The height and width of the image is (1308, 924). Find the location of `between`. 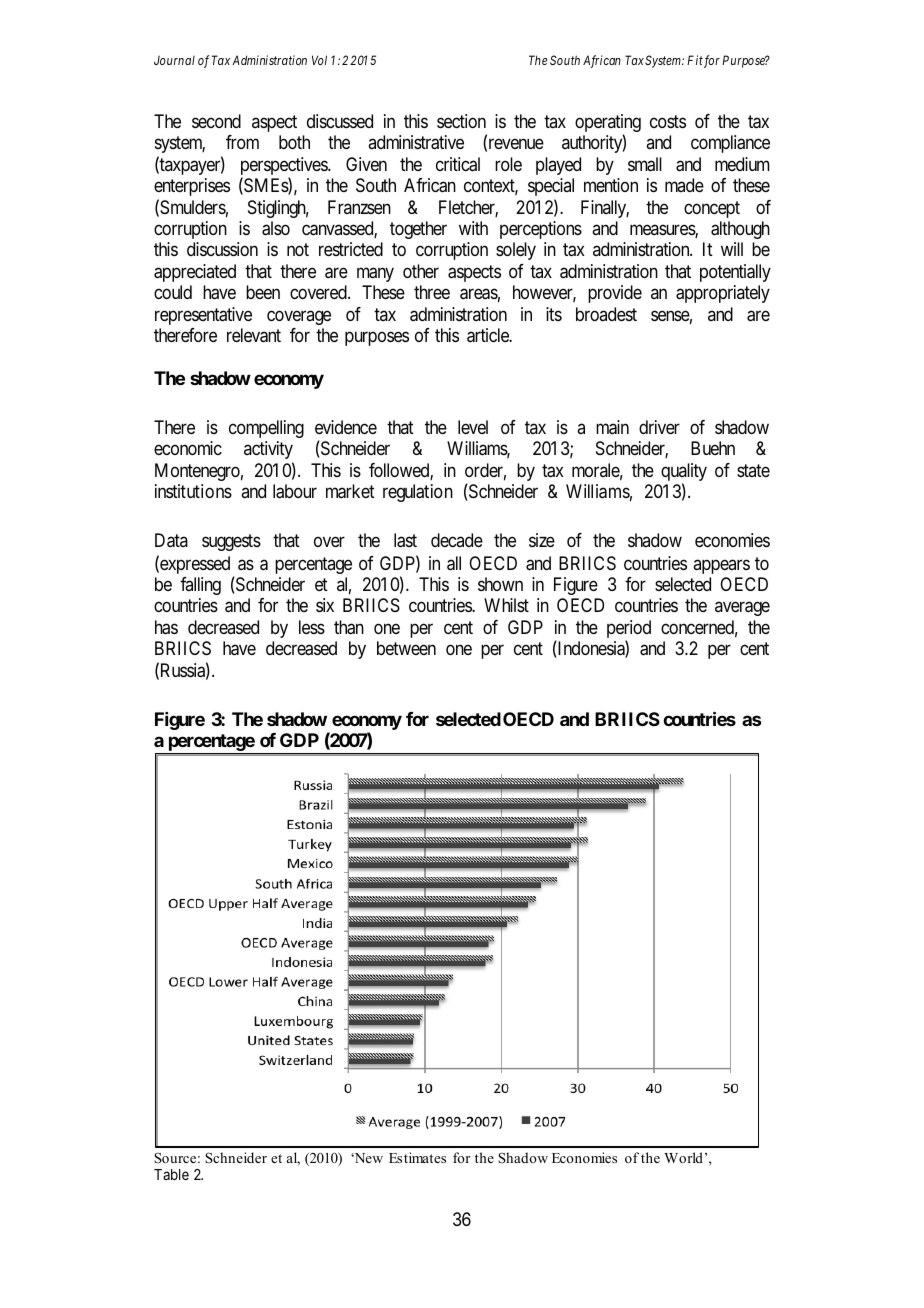

between is located at coordinates (406, 648).
